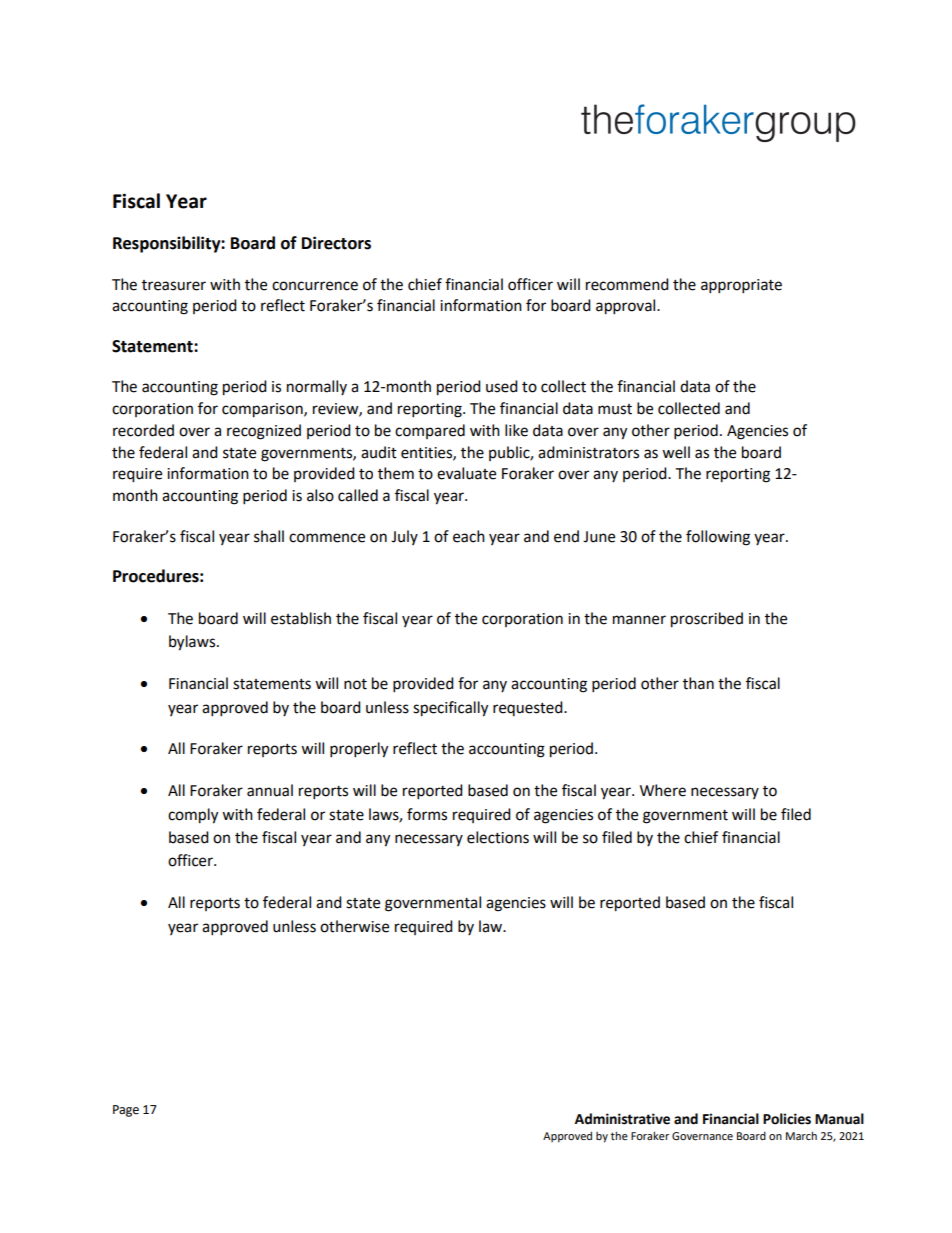 The width and height of the screenshot is (952, 1233). I want to click on well, so click(676, 452).
